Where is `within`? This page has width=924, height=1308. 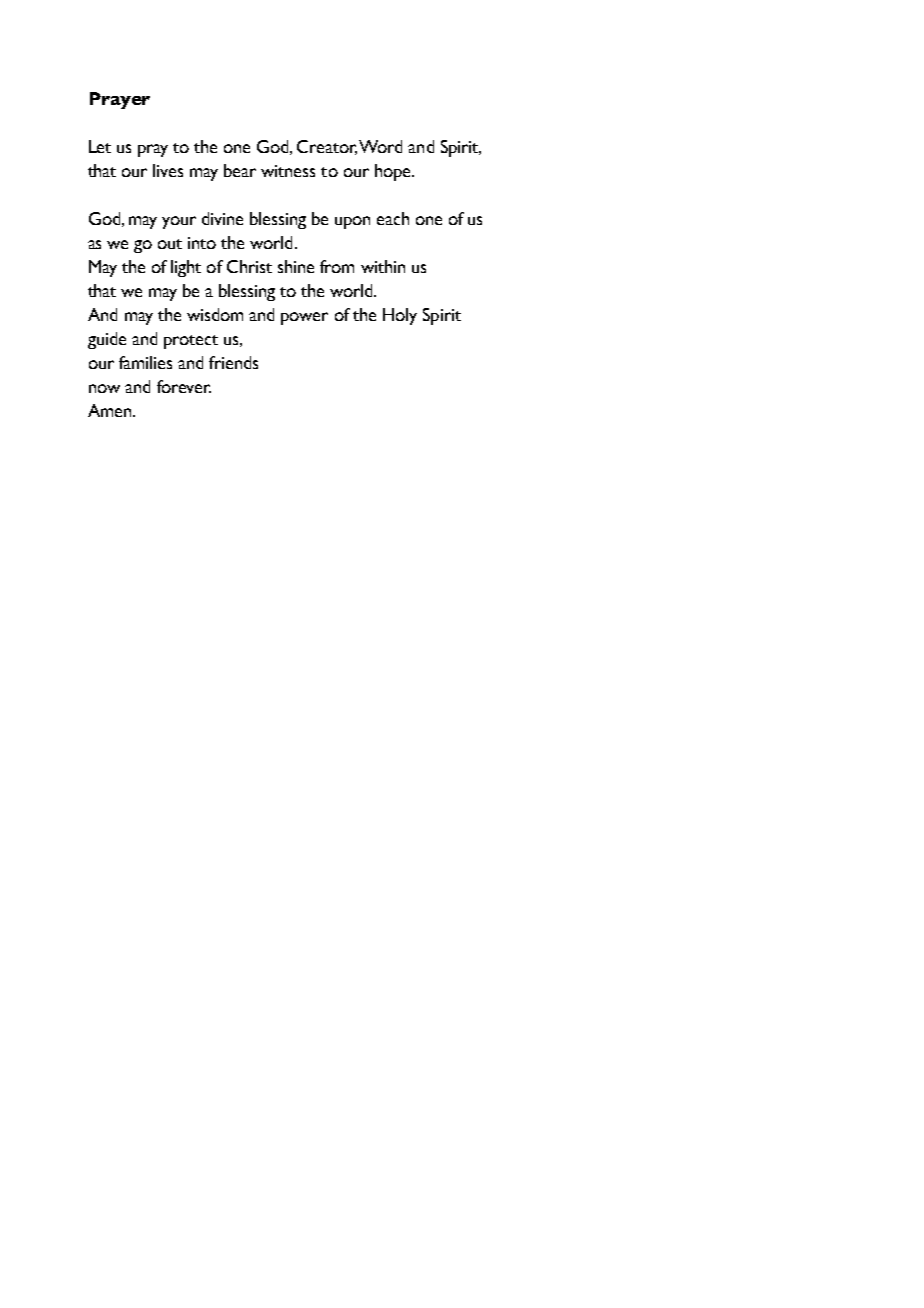 within is located at coordinates (383, 266).
